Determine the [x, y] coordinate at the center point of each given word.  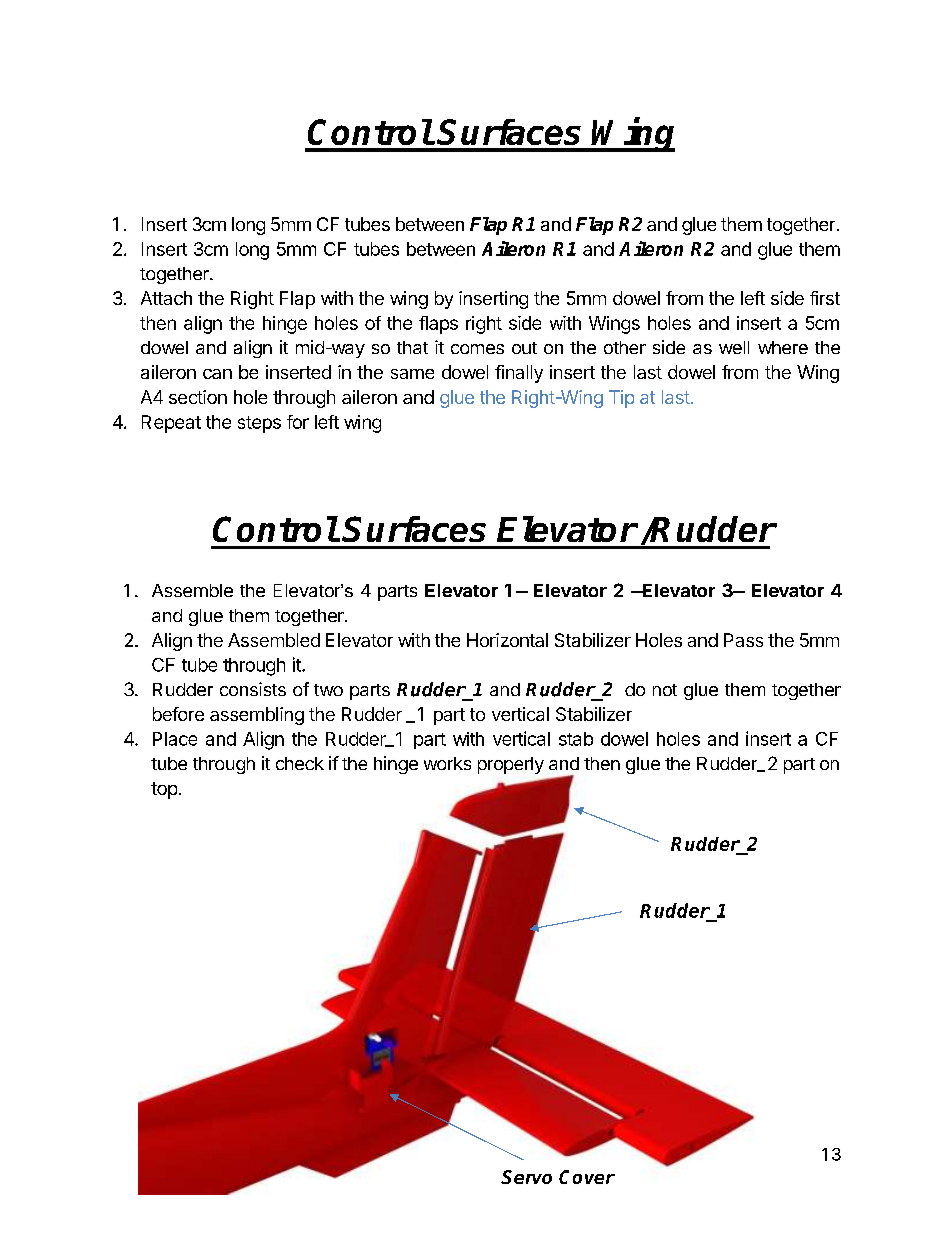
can [217, 374]
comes [477, 349]
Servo [526, 1177]
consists [253, 689]
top [164, 790]
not [665, 690]
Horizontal [507, 640]
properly [511, 765]
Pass [743, 640]
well [734, 347]
